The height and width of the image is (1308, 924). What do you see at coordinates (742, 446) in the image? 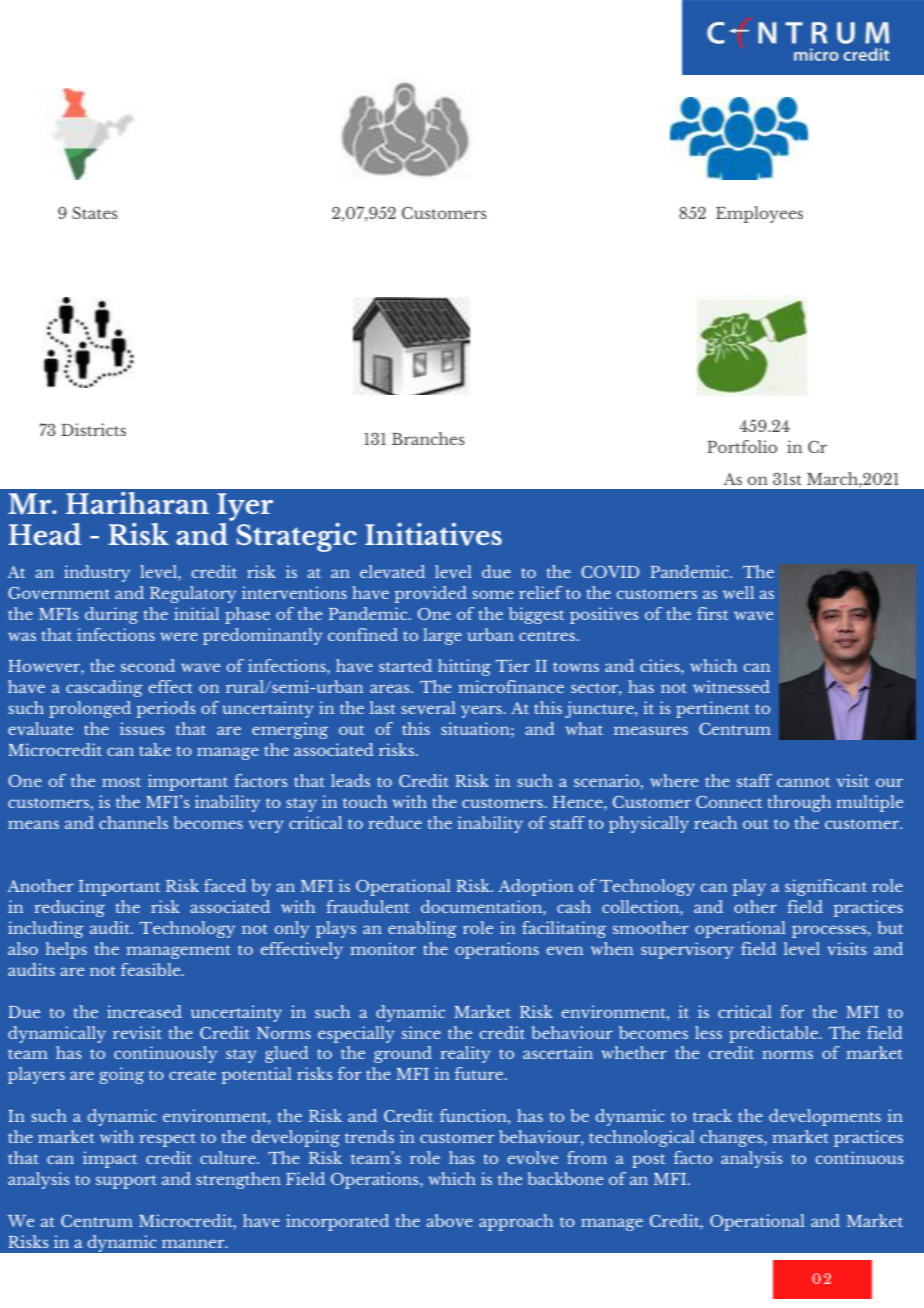
I see `Portfolio` at bounding box center [742, 446].
